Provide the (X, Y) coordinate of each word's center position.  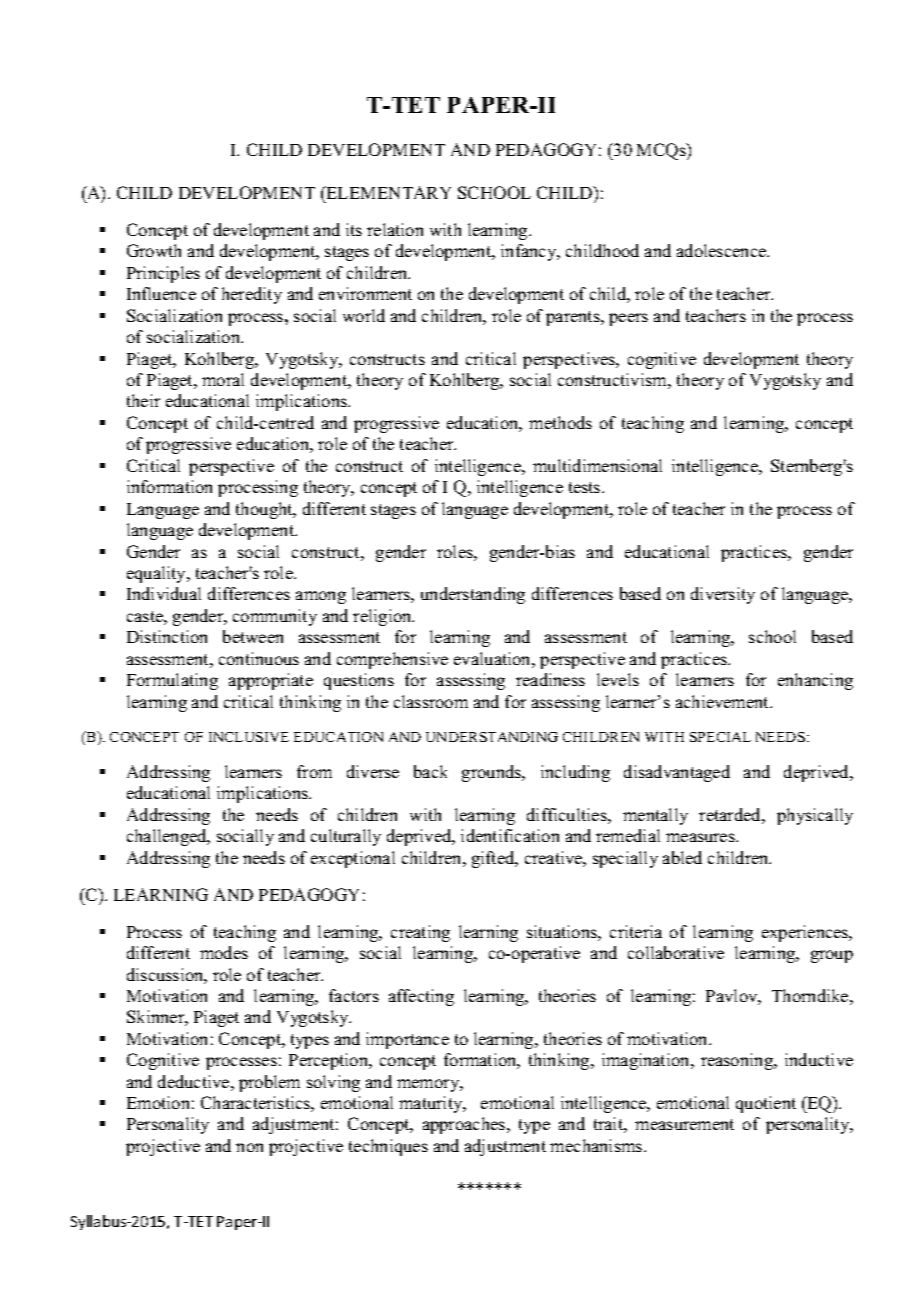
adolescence (723, 250)
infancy (530, 252)
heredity (252, 295)
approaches (465, 1125)
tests (586, 487)
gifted (494, 859)
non (249, 1147)
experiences (806, 933)
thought (265, 510)
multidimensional (597, 465)
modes (224, 952)
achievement (724, 701)
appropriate (271, 681)
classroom (431, 701)
